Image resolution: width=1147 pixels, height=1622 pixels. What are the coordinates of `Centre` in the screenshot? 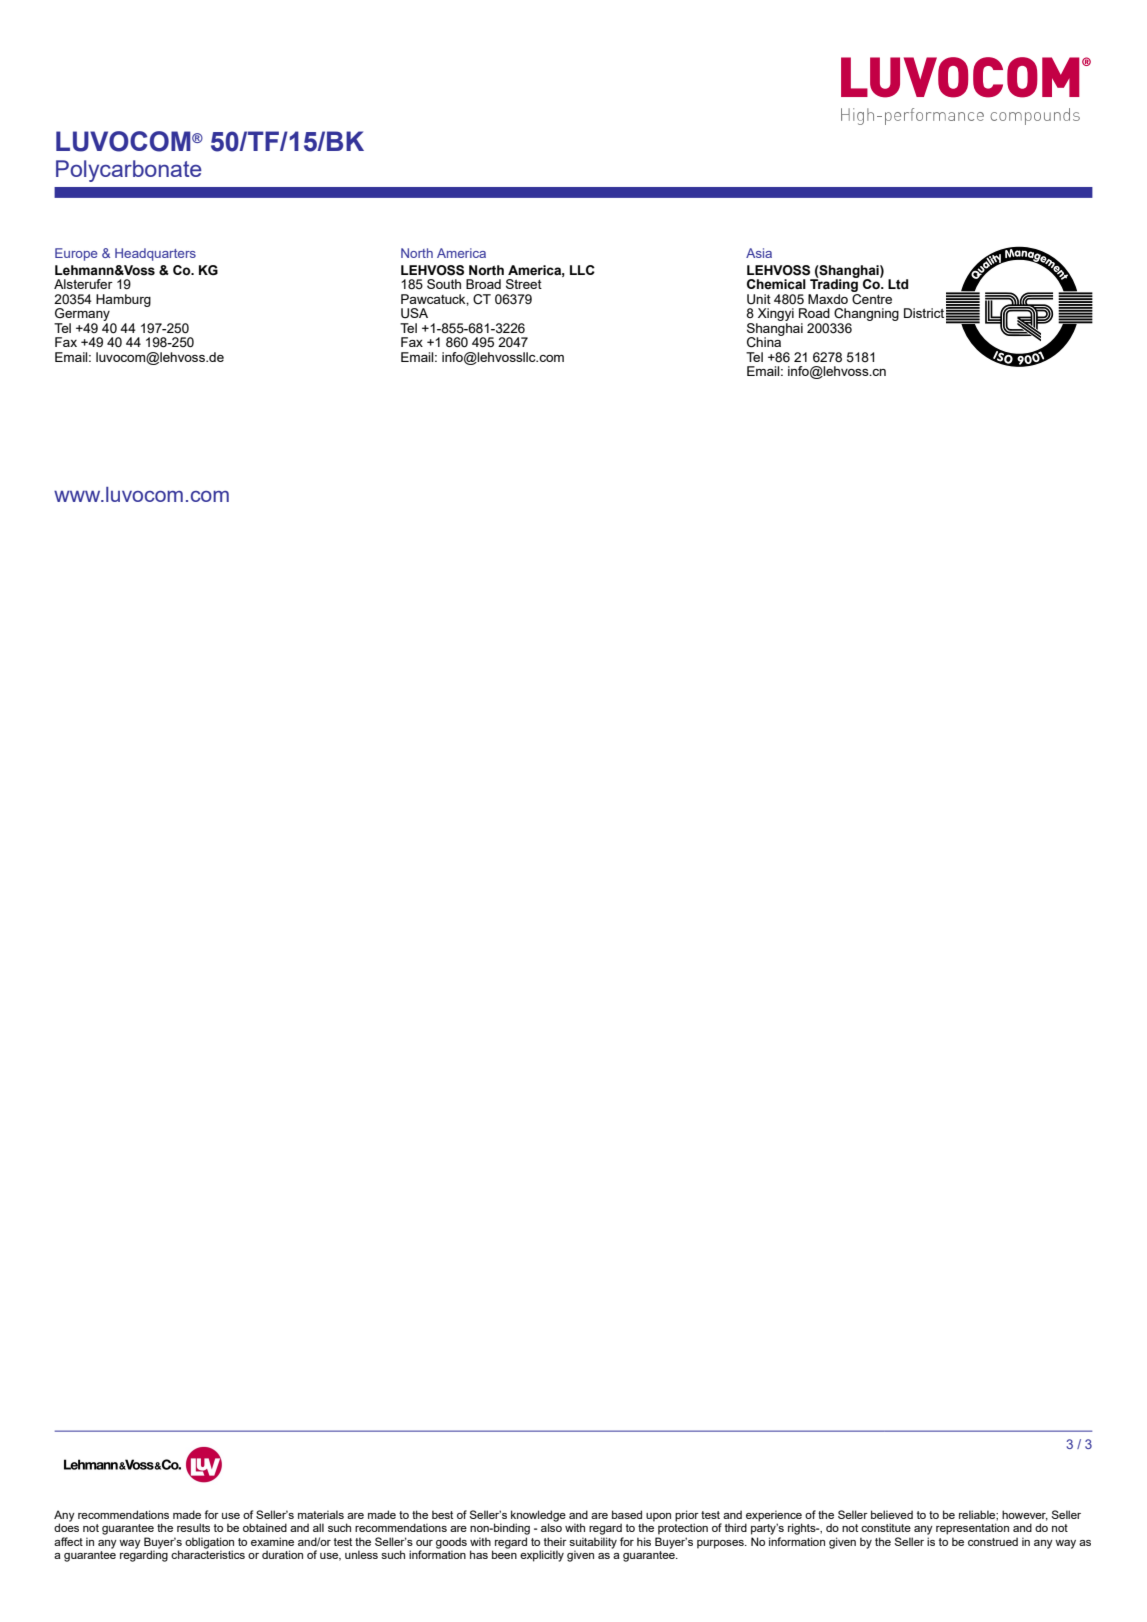 It's located at (872, 298).
